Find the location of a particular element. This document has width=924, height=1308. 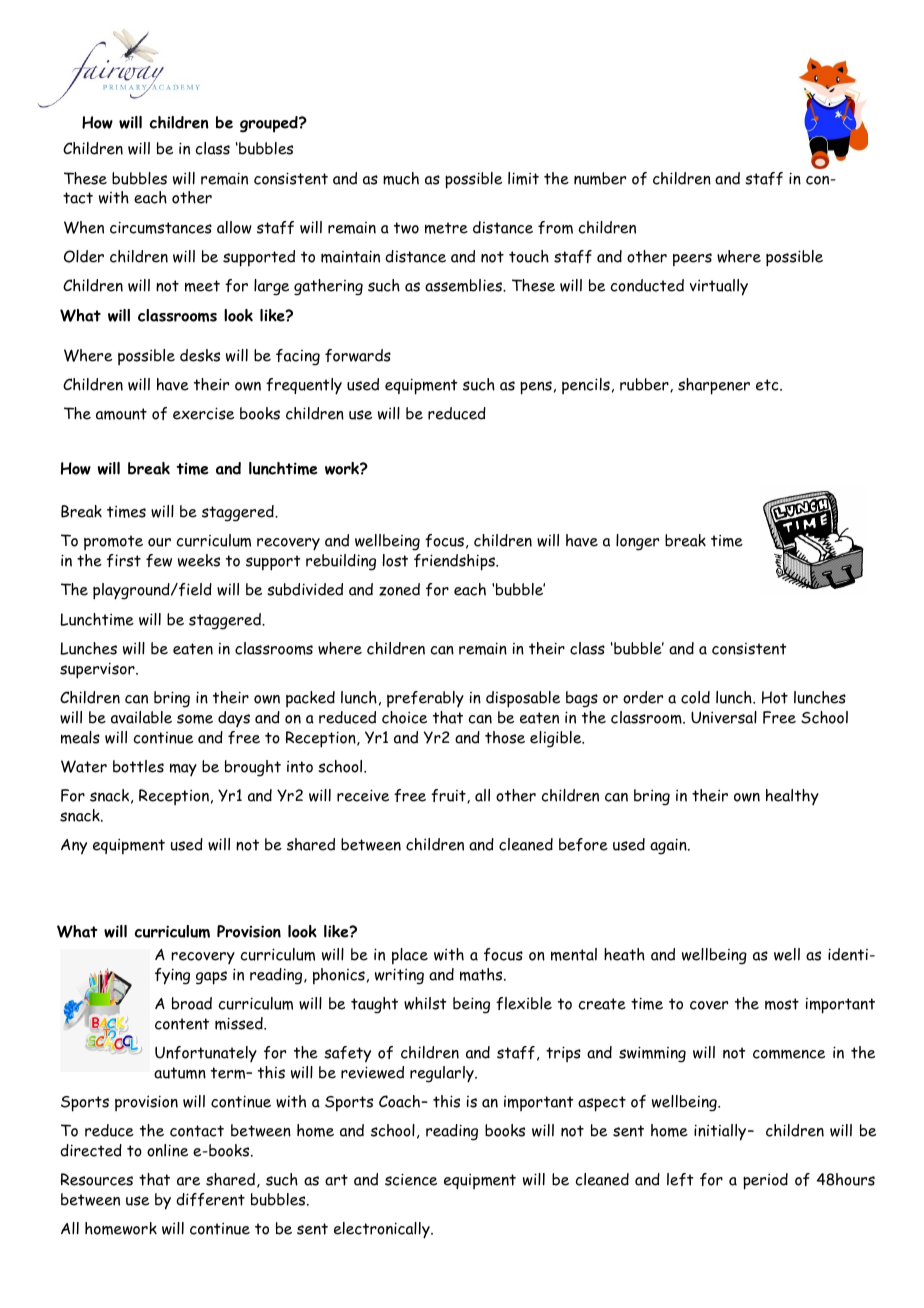

different is located at coordinates (210, 1199).
